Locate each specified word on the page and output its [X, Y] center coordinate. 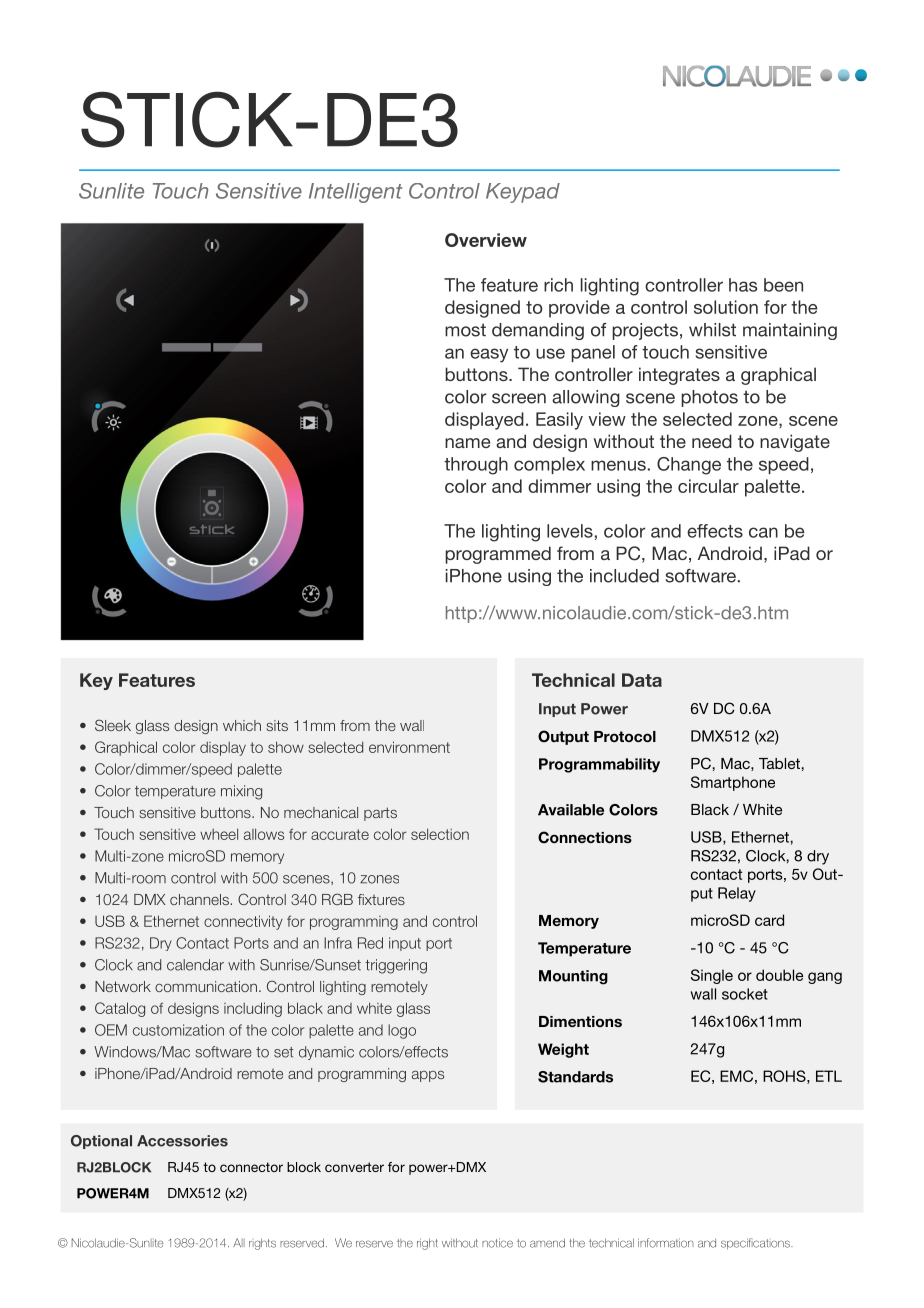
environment [409, 747]
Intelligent [355, 193]
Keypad [523, 193]
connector [251, 1167]
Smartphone [733, 783]
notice [497, 1243]
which [242, 725]
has [743, 285]
